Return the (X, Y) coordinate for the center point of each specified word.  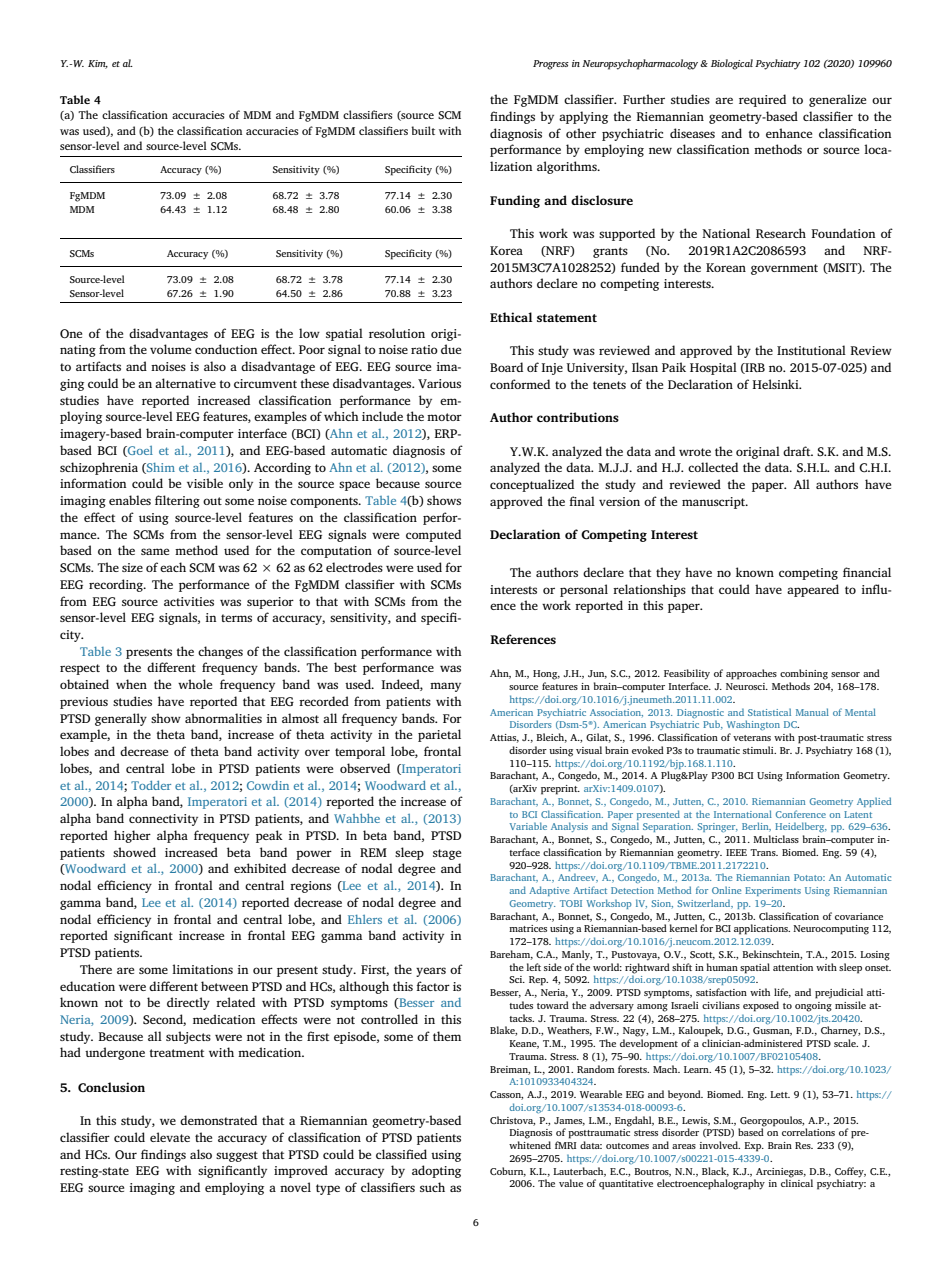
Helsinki (777, 384)
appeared (813, 590)
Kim (98, 64)
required (762, 100)
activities (189, 601)
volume (170, 349)
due (451, 349)
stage (447, 854)
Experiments (773, 891)
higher (132, 836)
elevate (170, 1137)
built (423, 130)
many (445, 687)
